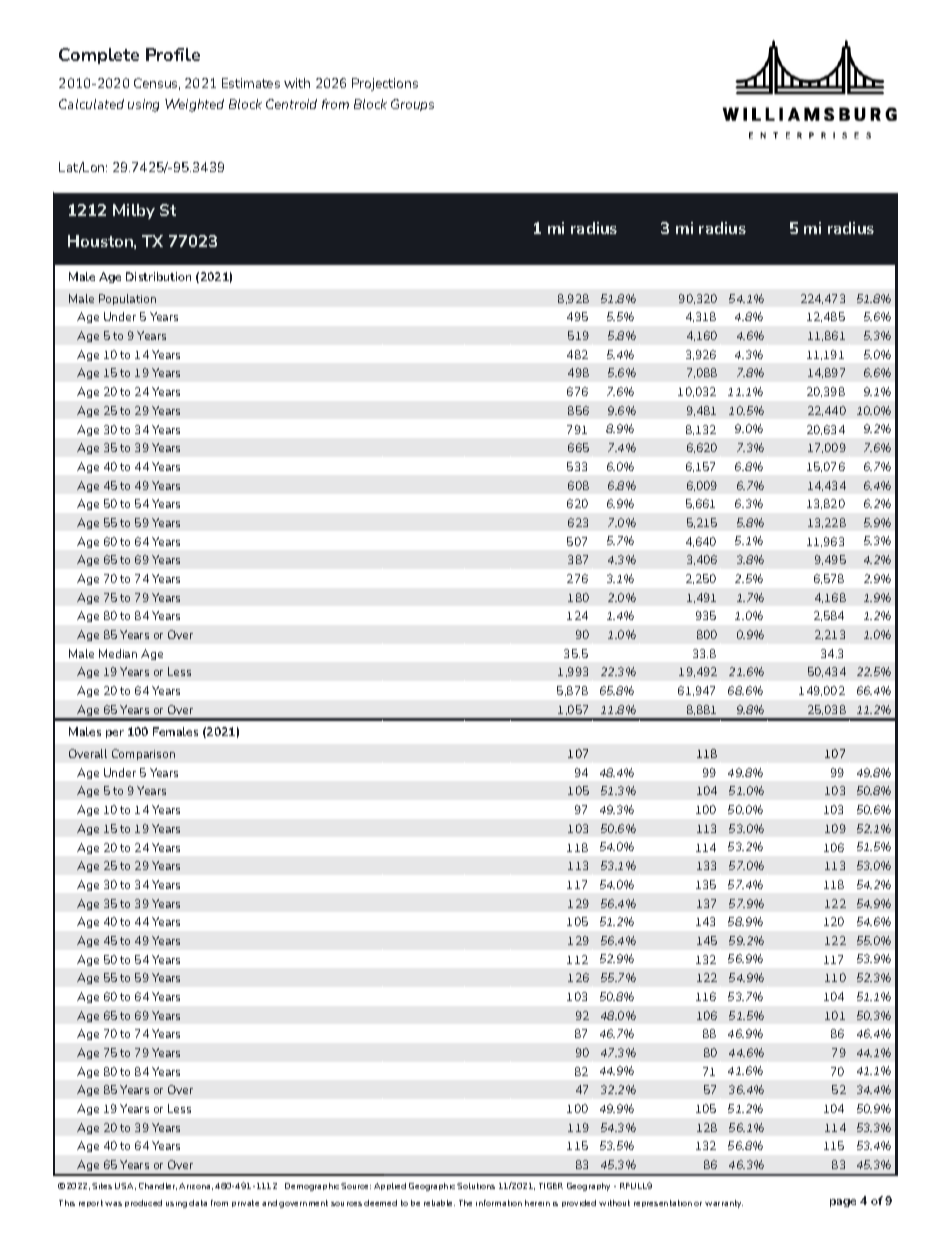  Describe the element at coordinates (143, 1203) in the screenshot. I see `produced` at that location.
